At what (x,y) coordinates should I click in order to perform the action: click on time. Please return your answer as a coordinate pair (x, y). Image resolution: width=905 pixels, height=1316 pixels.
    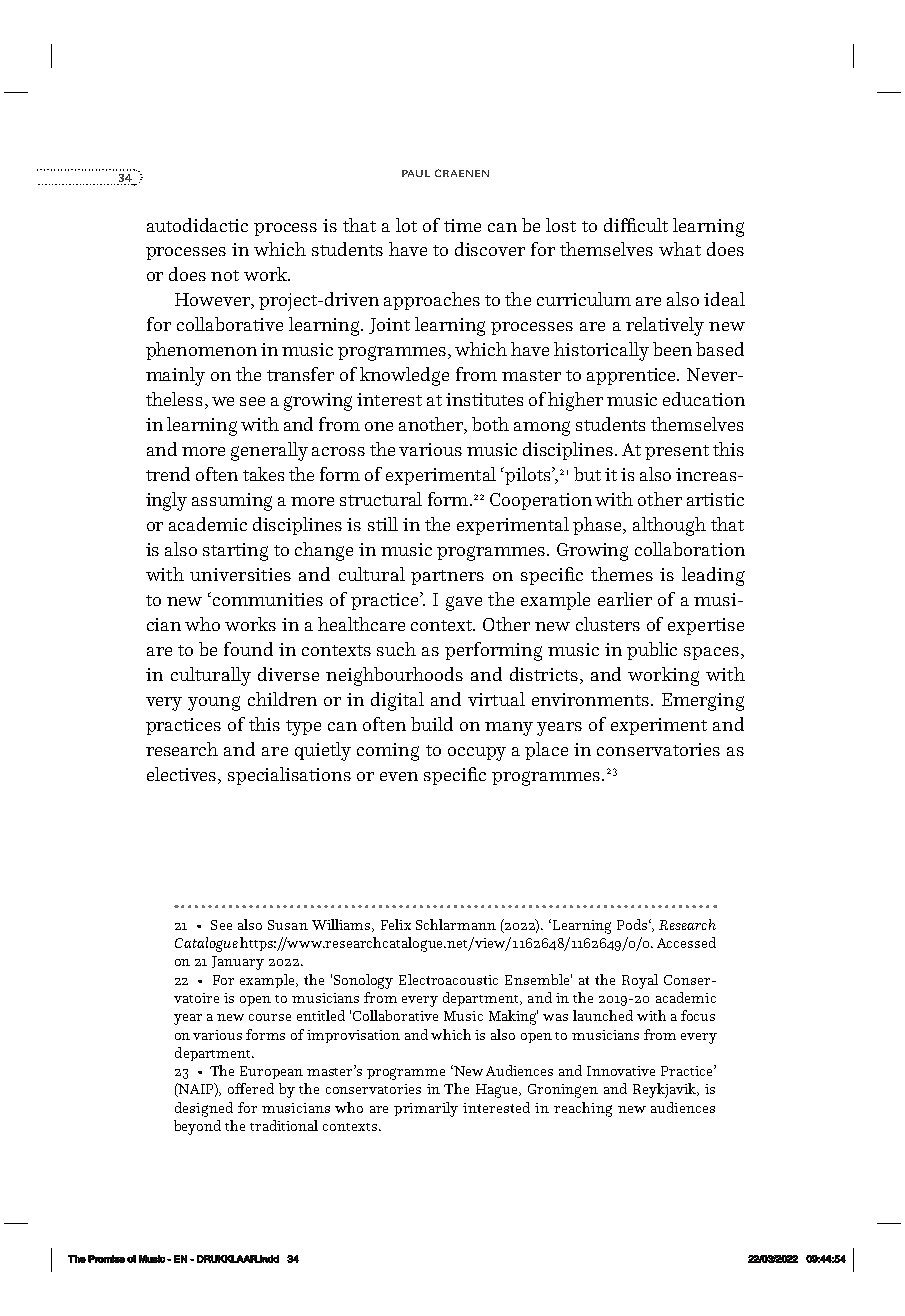
    Looking at the image, I should click on (462, 225).
